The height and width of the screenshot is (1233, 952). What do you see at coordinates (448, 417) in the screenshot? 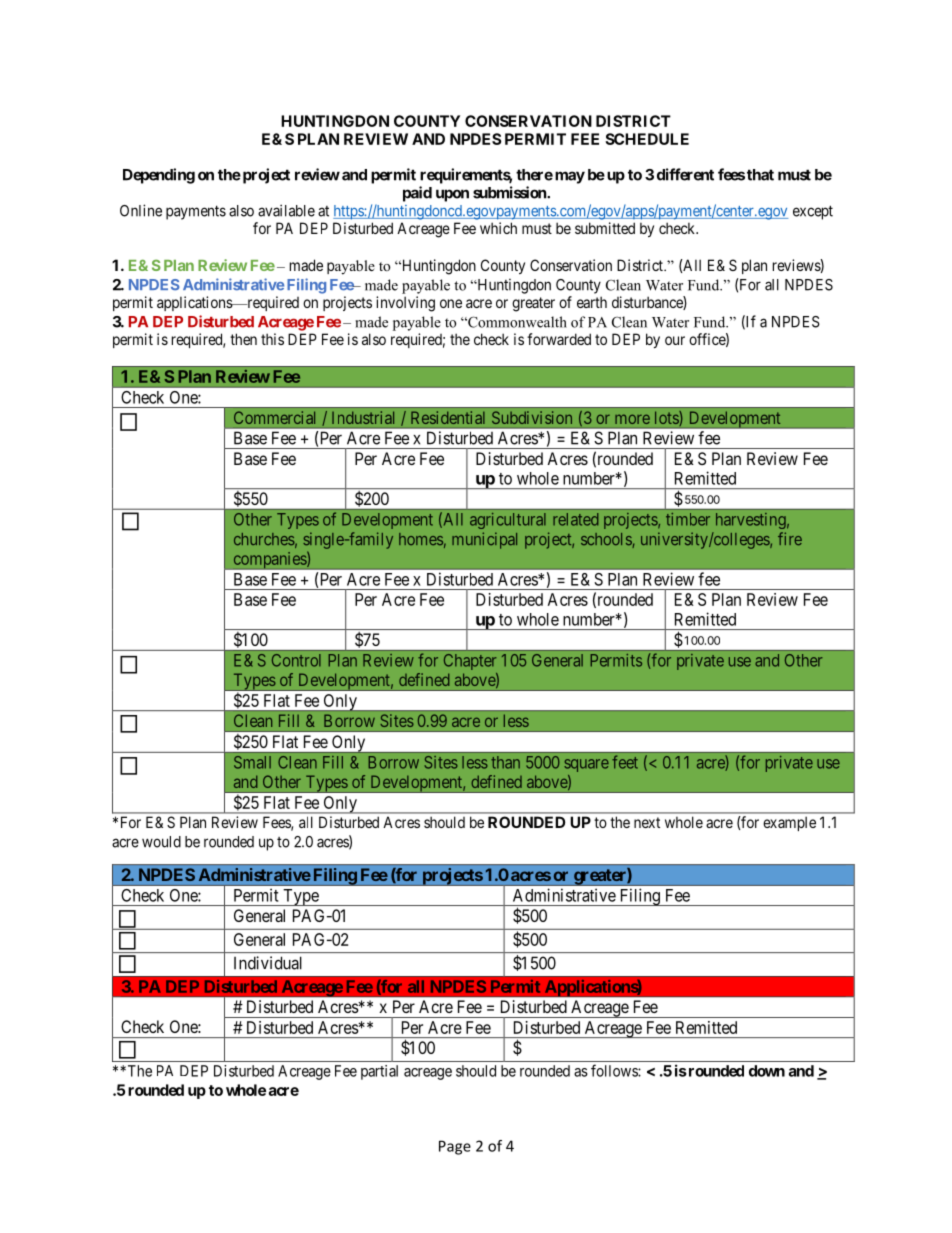
I see `Residential` at bounding box center [448, 417].
